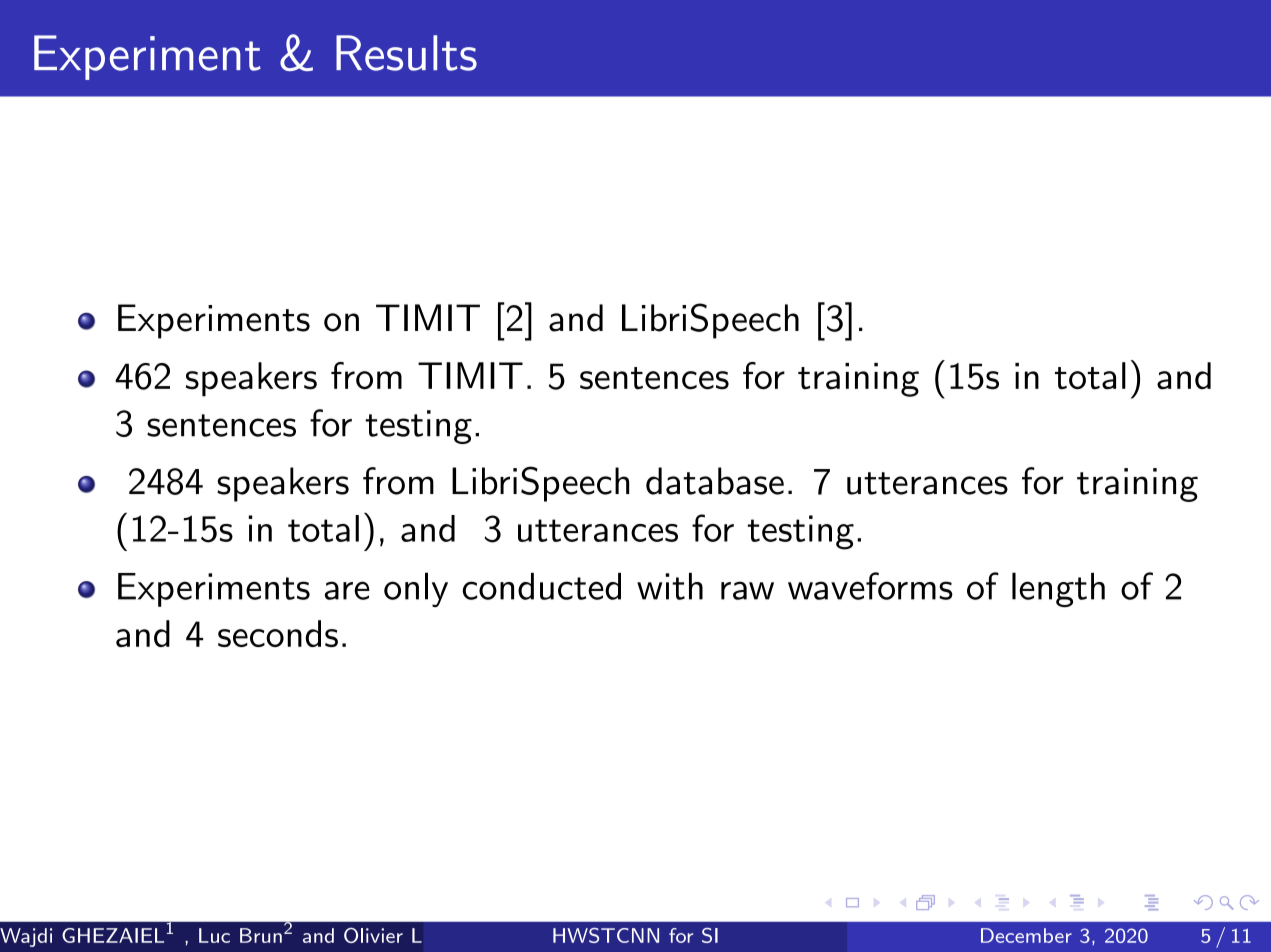 The width and height of the document is (1271, 952). I want to click on are, so click(347, 590).
